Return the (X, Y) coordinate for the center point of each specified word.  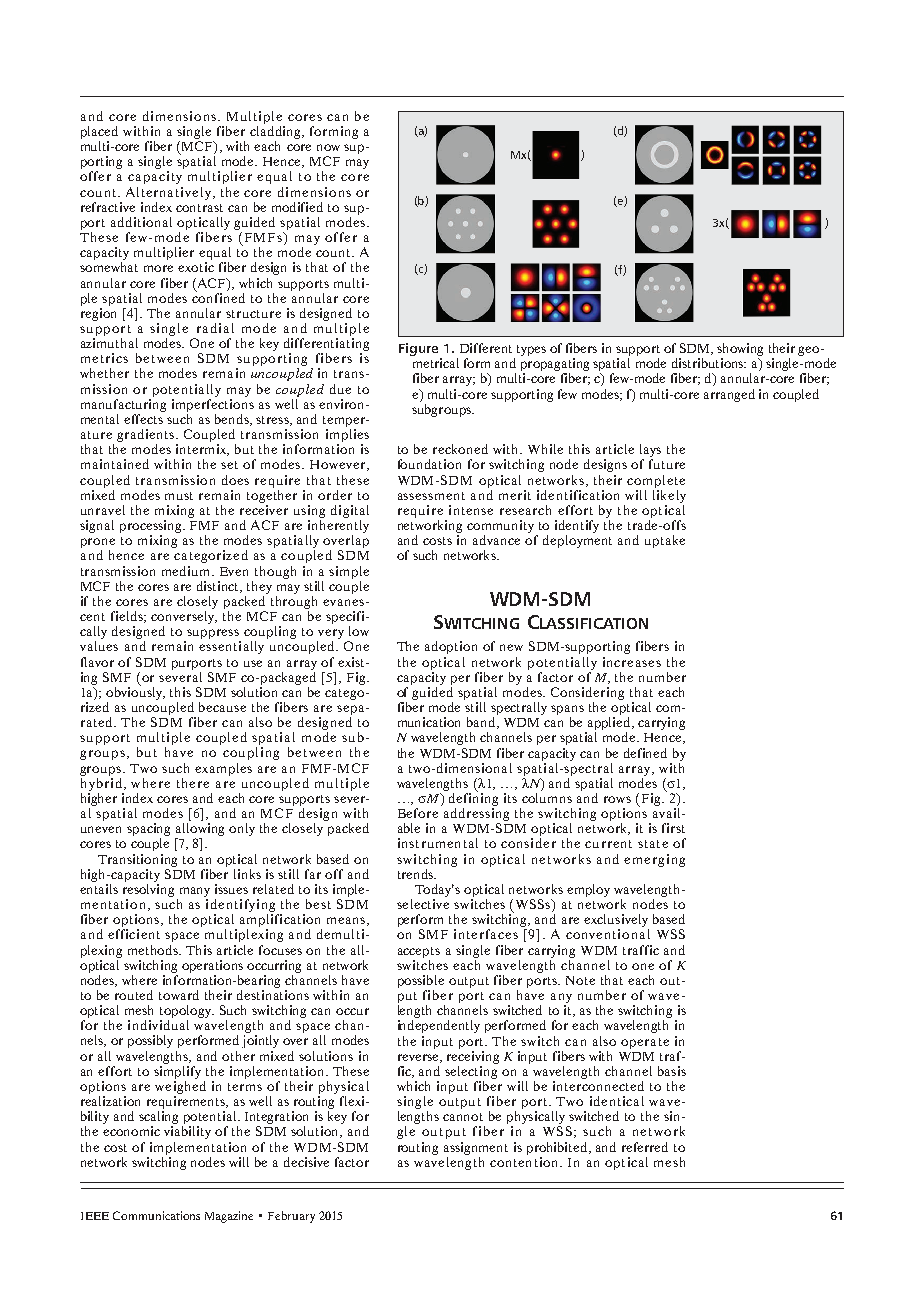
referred (645, 1147)
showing (740, 351)
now (328, 147)
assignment (476, 1148)
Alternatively (168, 193)
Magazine (229, 1217)
